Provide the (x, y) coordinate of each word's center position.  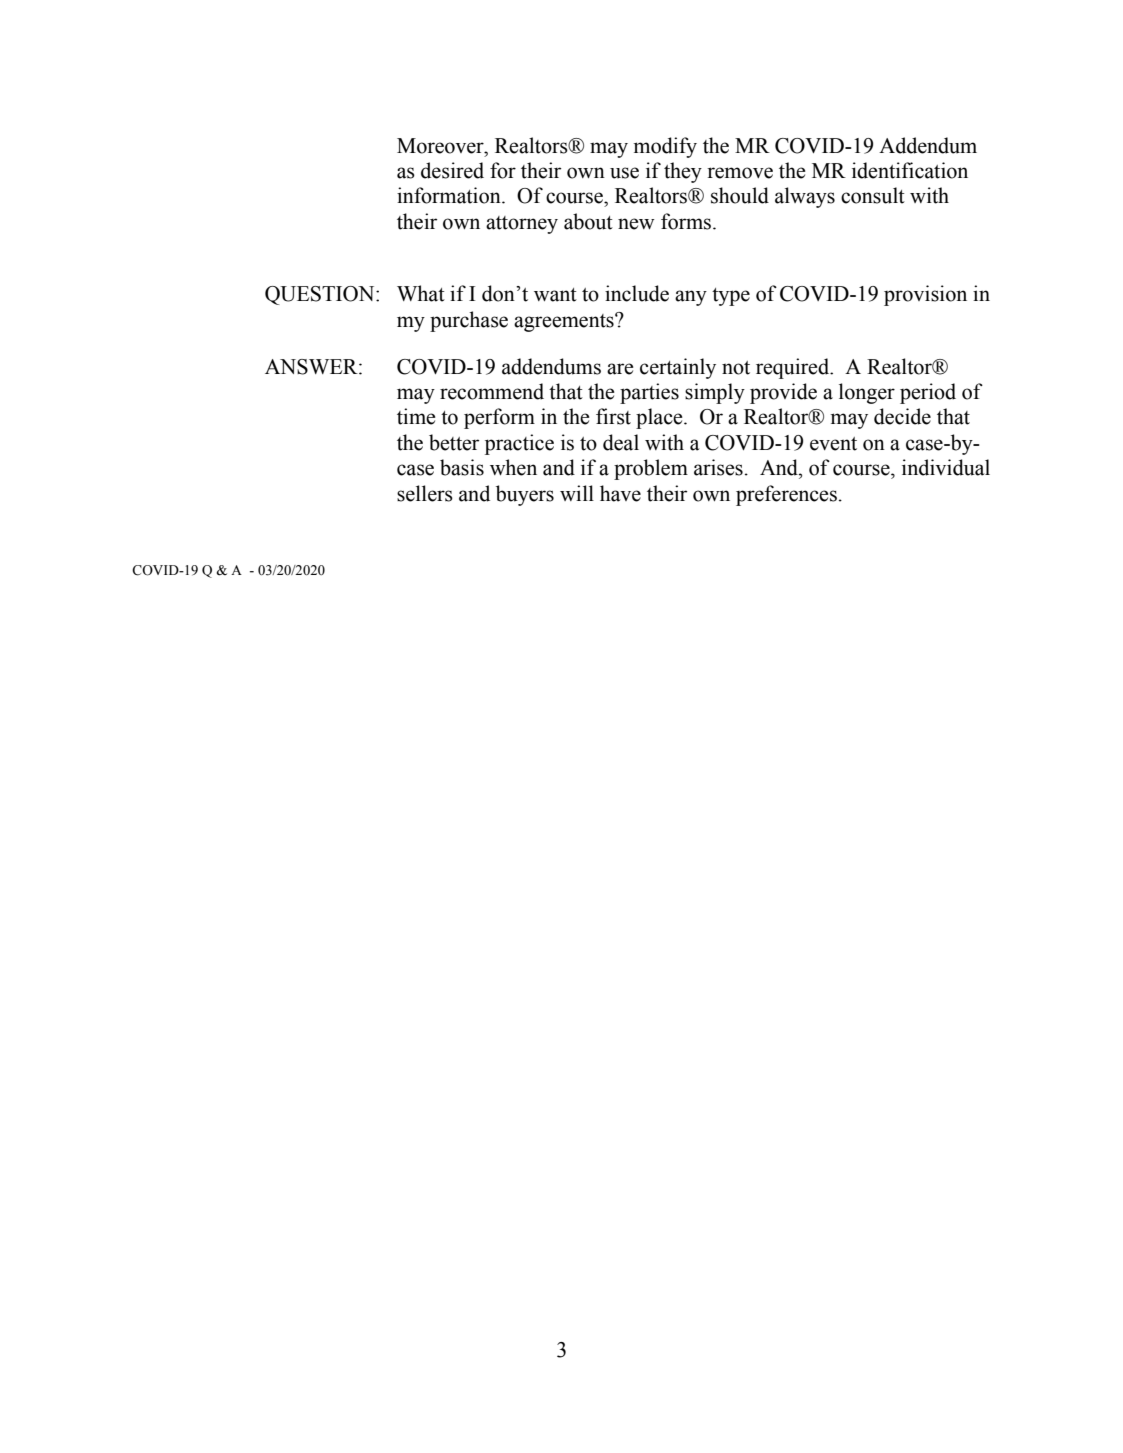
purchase (469, 321)
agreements (565, 322)
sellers (425, 493)
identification (910, 170)
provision (925, 295)
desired (452, 170)
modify (665, 147)
